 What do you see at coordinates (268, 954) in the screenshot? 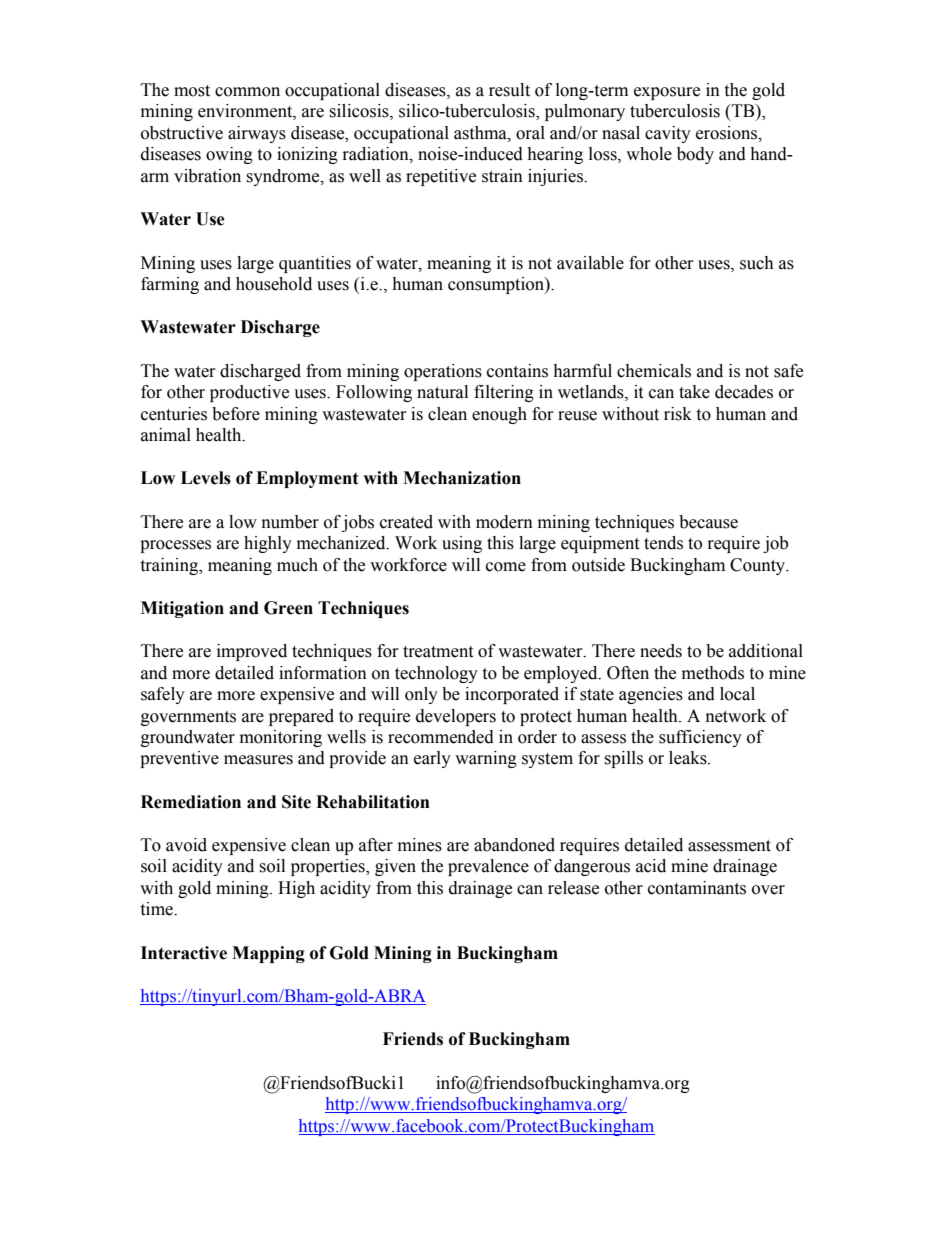
I see `Mapping` at bounding box center [268, 954].
